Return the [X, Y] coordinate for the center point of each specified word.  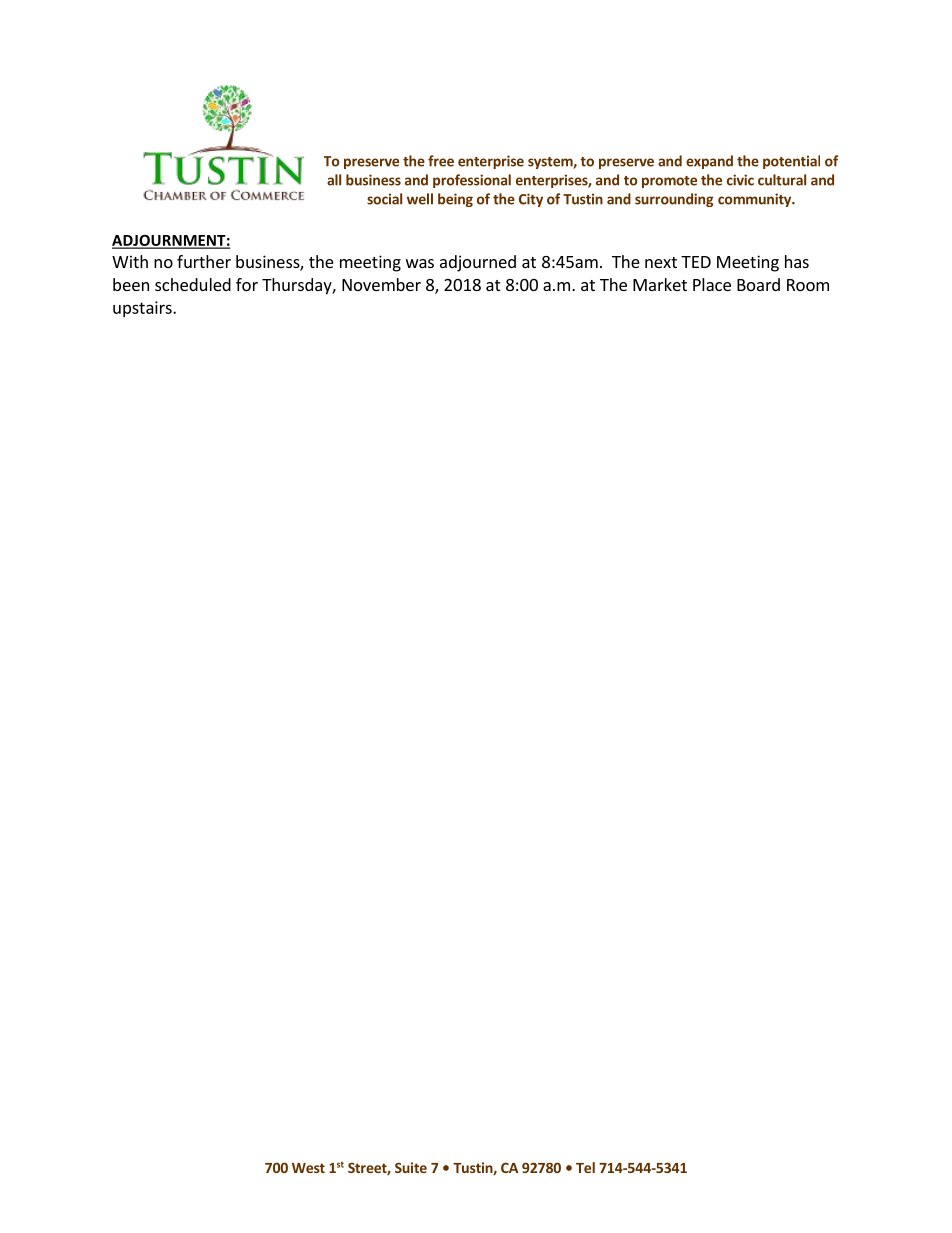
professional [472, 181]
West [308, 1168]
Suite [411, 1167]
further [204, 261]
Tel [585, 1167]
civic [740, 180]
